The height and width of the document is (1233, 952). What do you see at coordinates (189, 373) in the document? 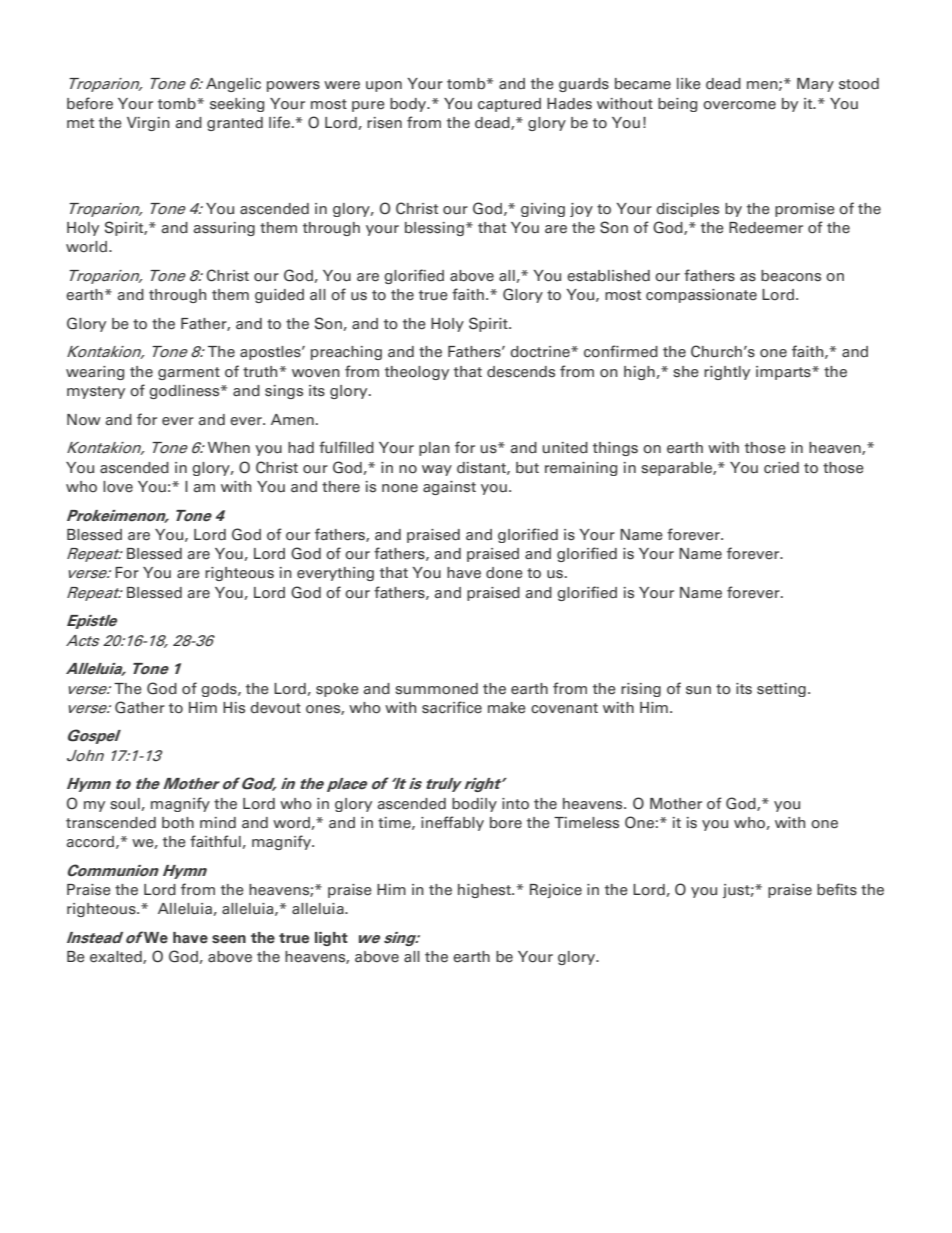
I see `garment` at bounding box center [189, 373].
